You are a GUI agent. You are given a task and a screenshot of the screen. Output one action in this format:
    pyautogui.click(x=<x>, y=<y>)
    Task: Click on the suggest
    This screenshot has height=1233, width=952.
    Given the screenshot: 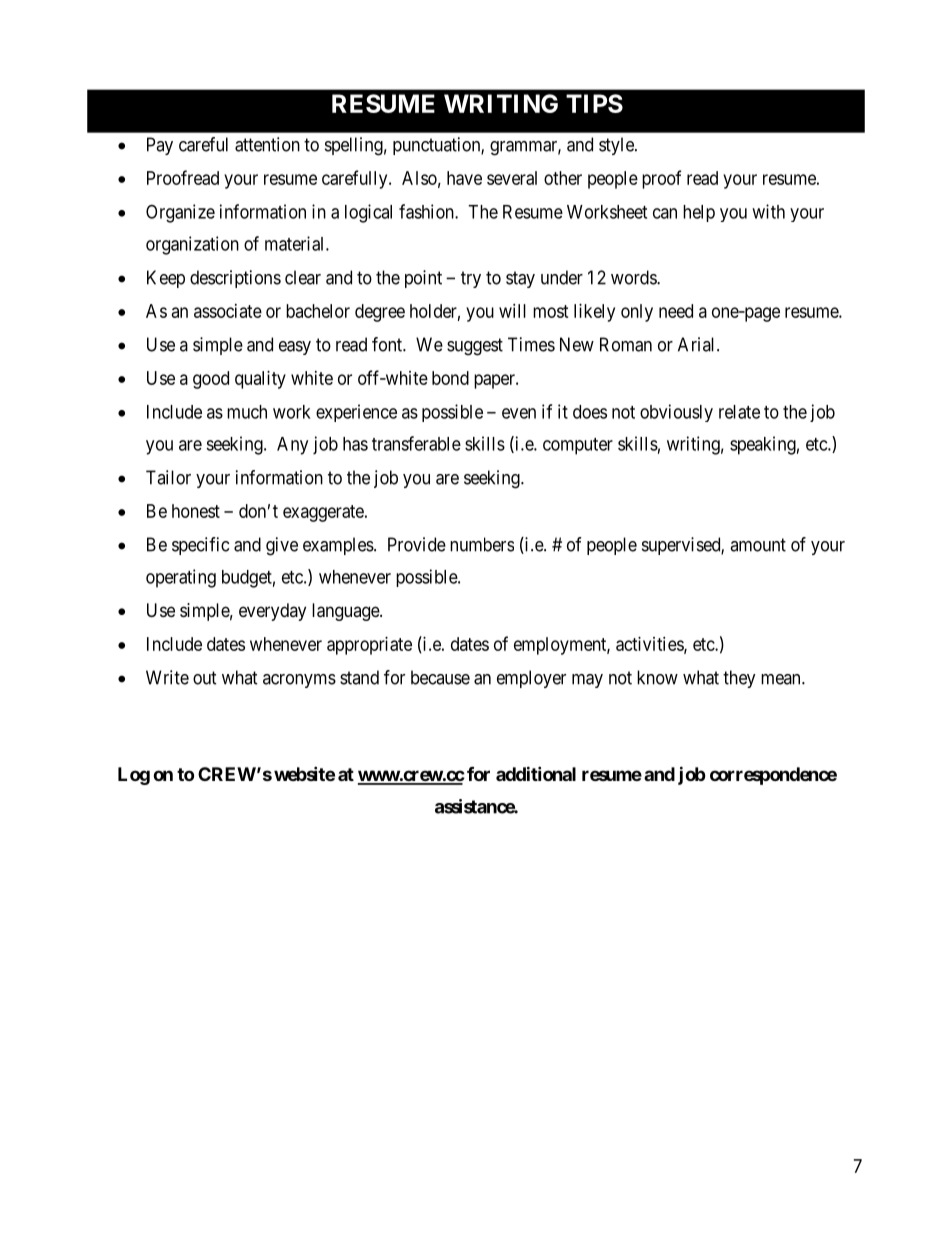 What is the action you would take?
    pyautogui.click(x=475, y=347)
